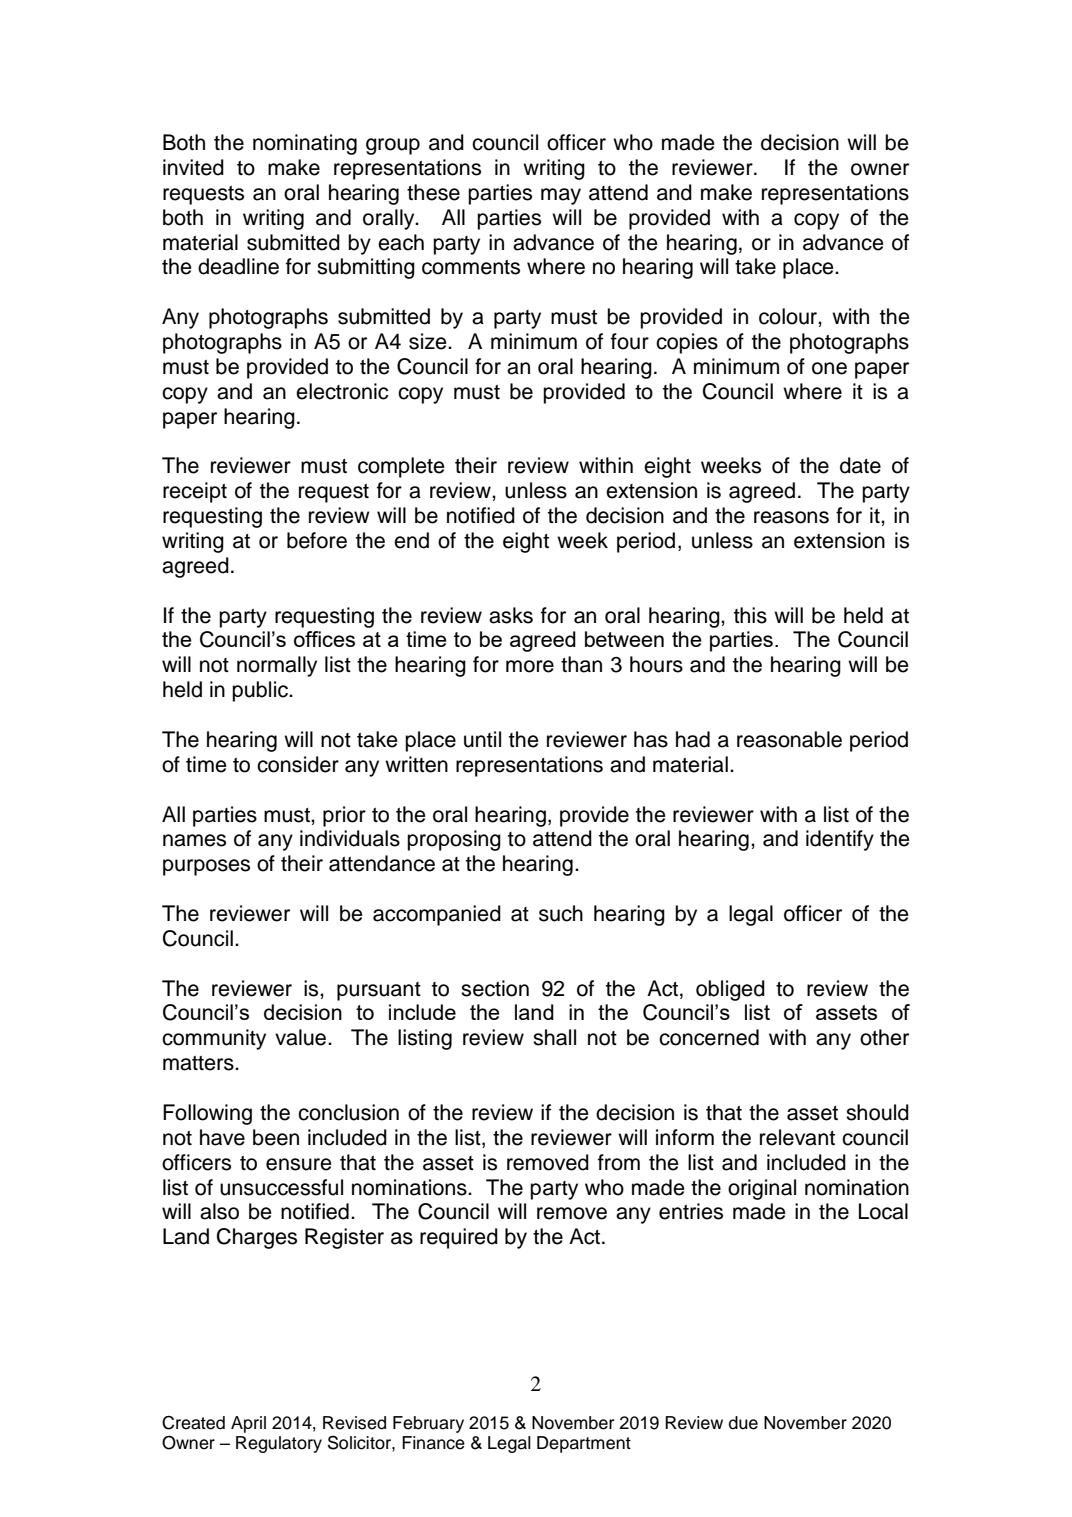 The height and width of the screenshot is (1517, 1072). I want to click on nominating, so click(305, 144).
